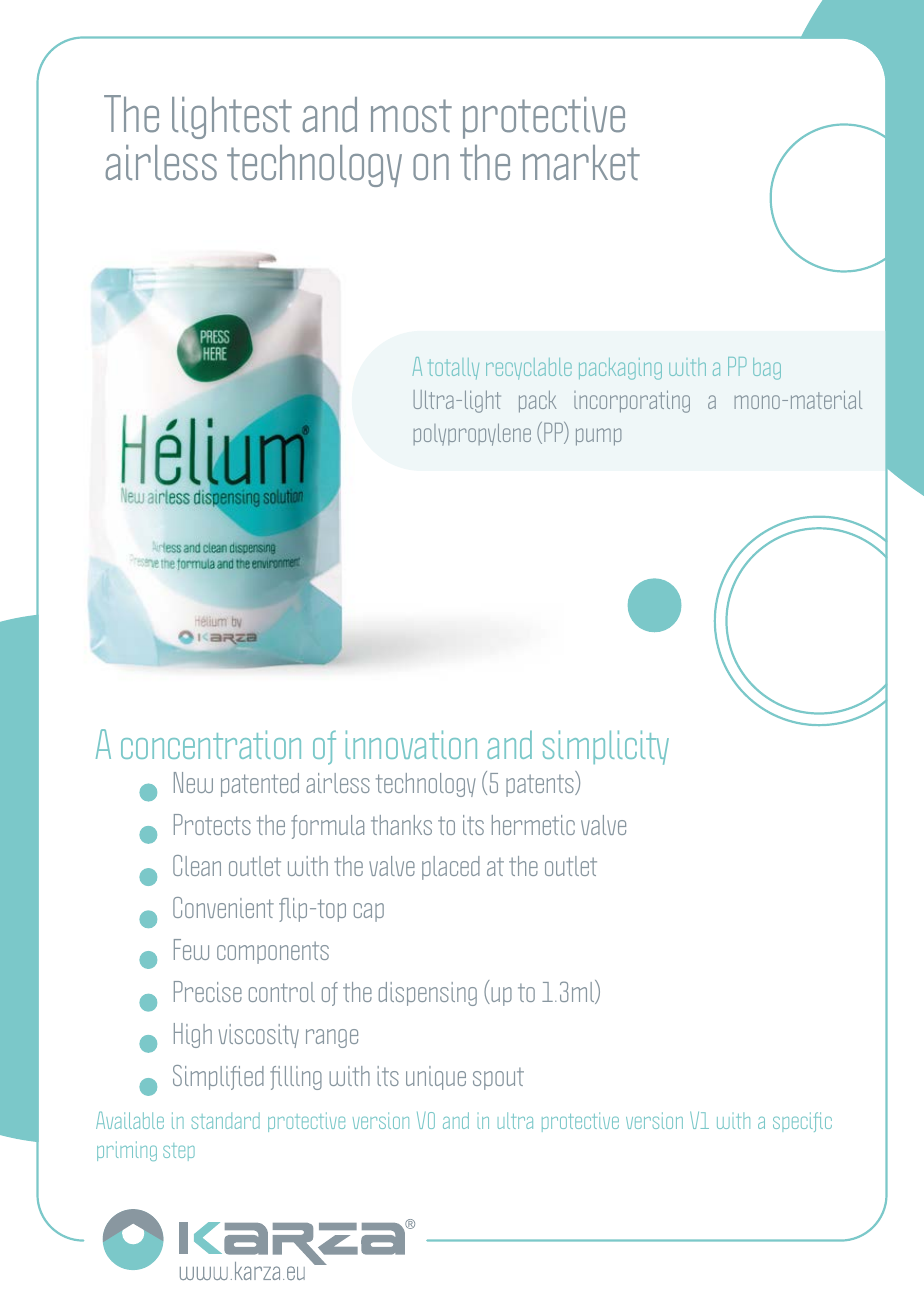 The image size is (924, 1311). I want to click on polypropylene, so click(472, 434).
